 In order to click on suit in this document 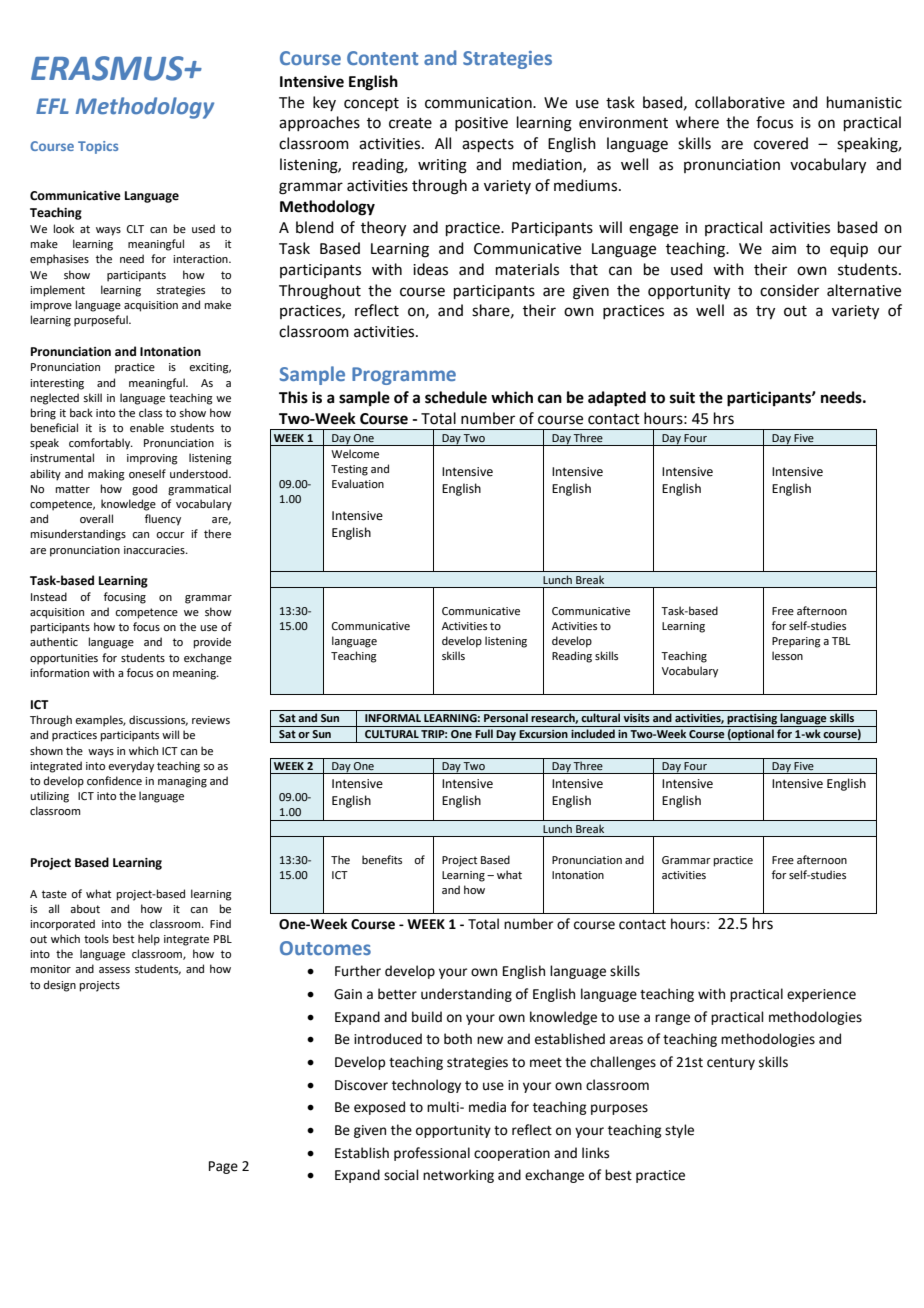, I will do `click(682, 397)`.
